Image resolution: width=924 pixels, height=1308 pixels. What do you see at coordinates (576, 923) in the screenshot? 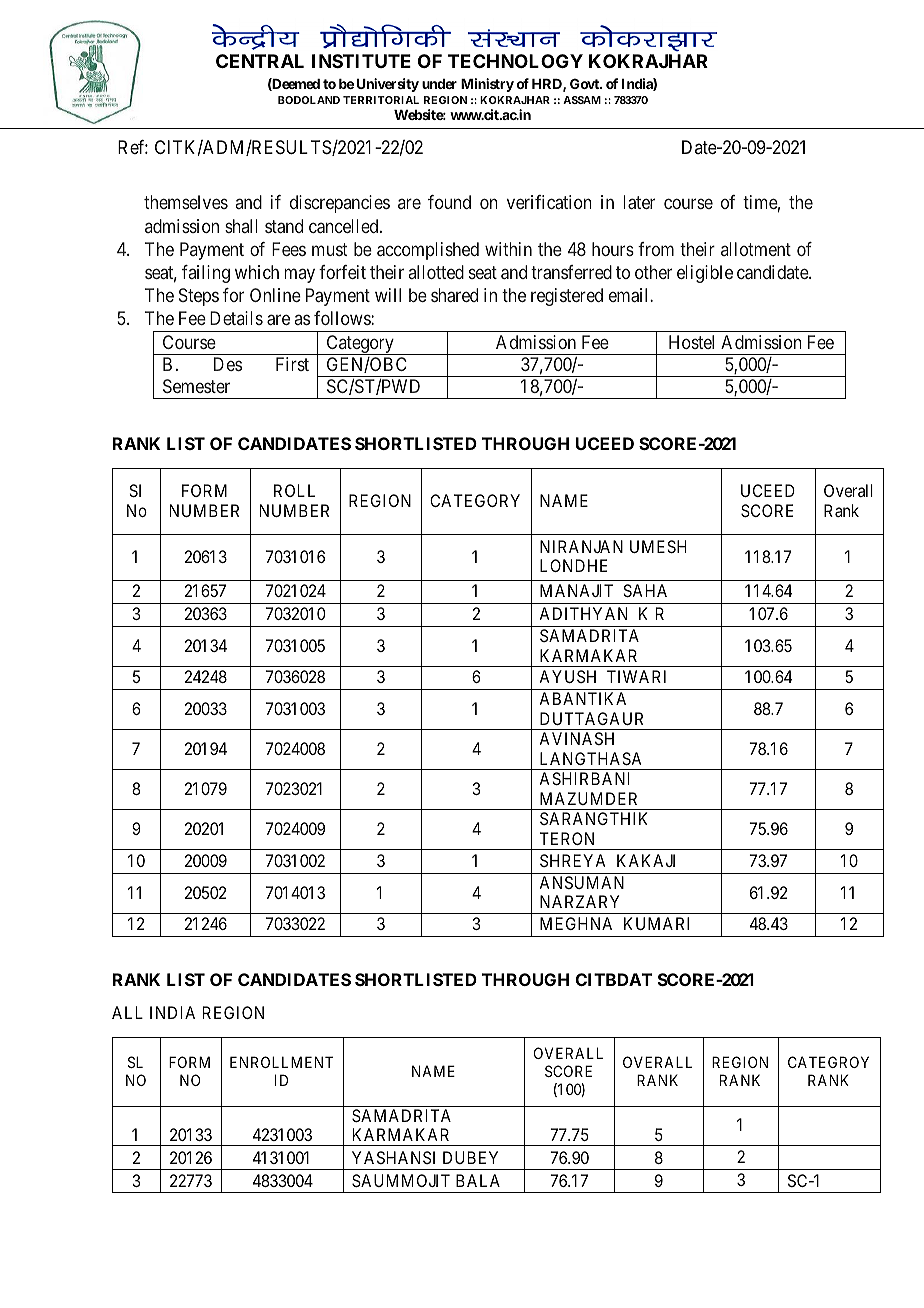
I see `MEGHNA` at bounding box center [576, 923].
